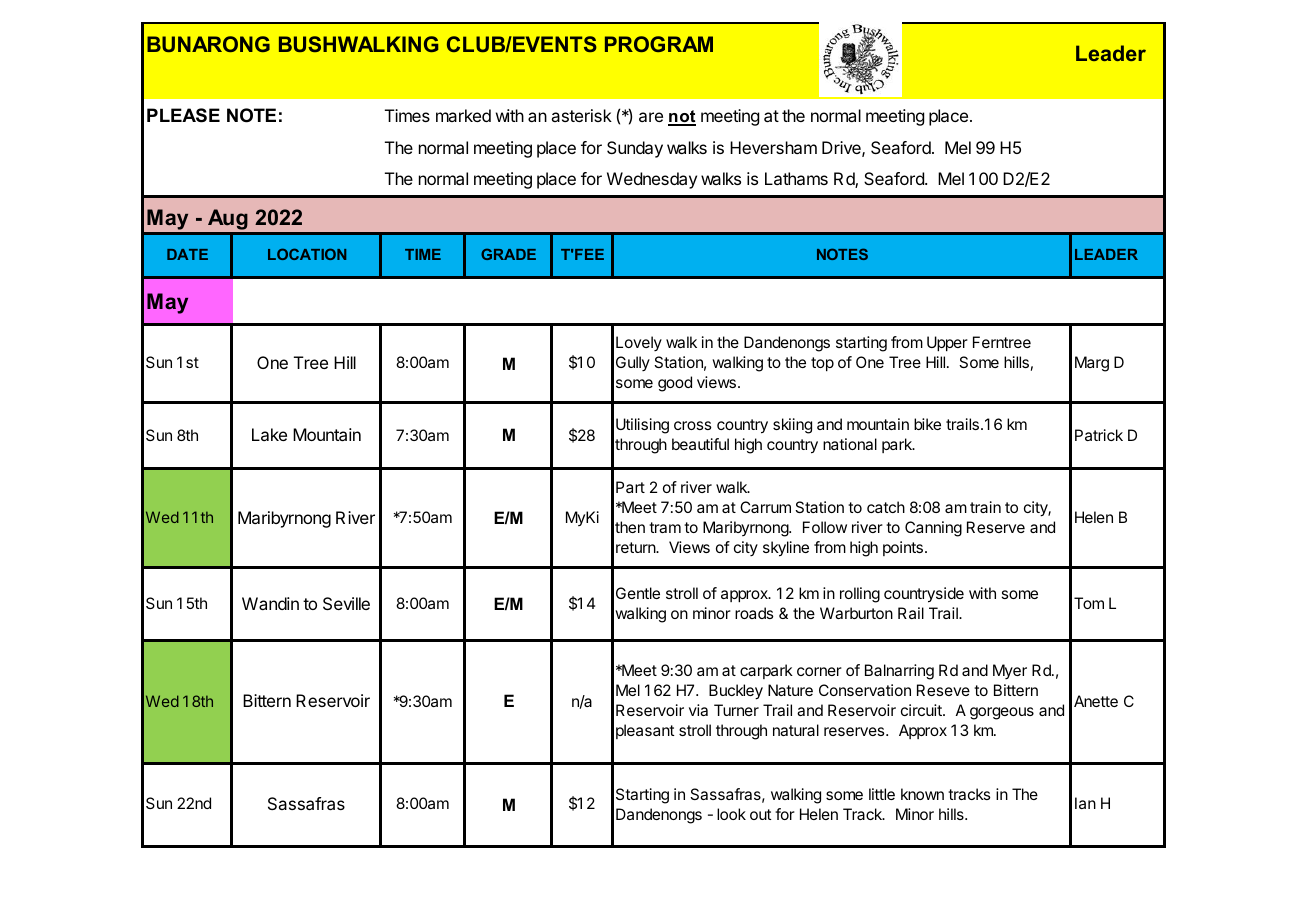 This screenshot has height=924, width=1308. Describe the element at coordinates (636, 547) in the screenshot. I see `return` at that location.
